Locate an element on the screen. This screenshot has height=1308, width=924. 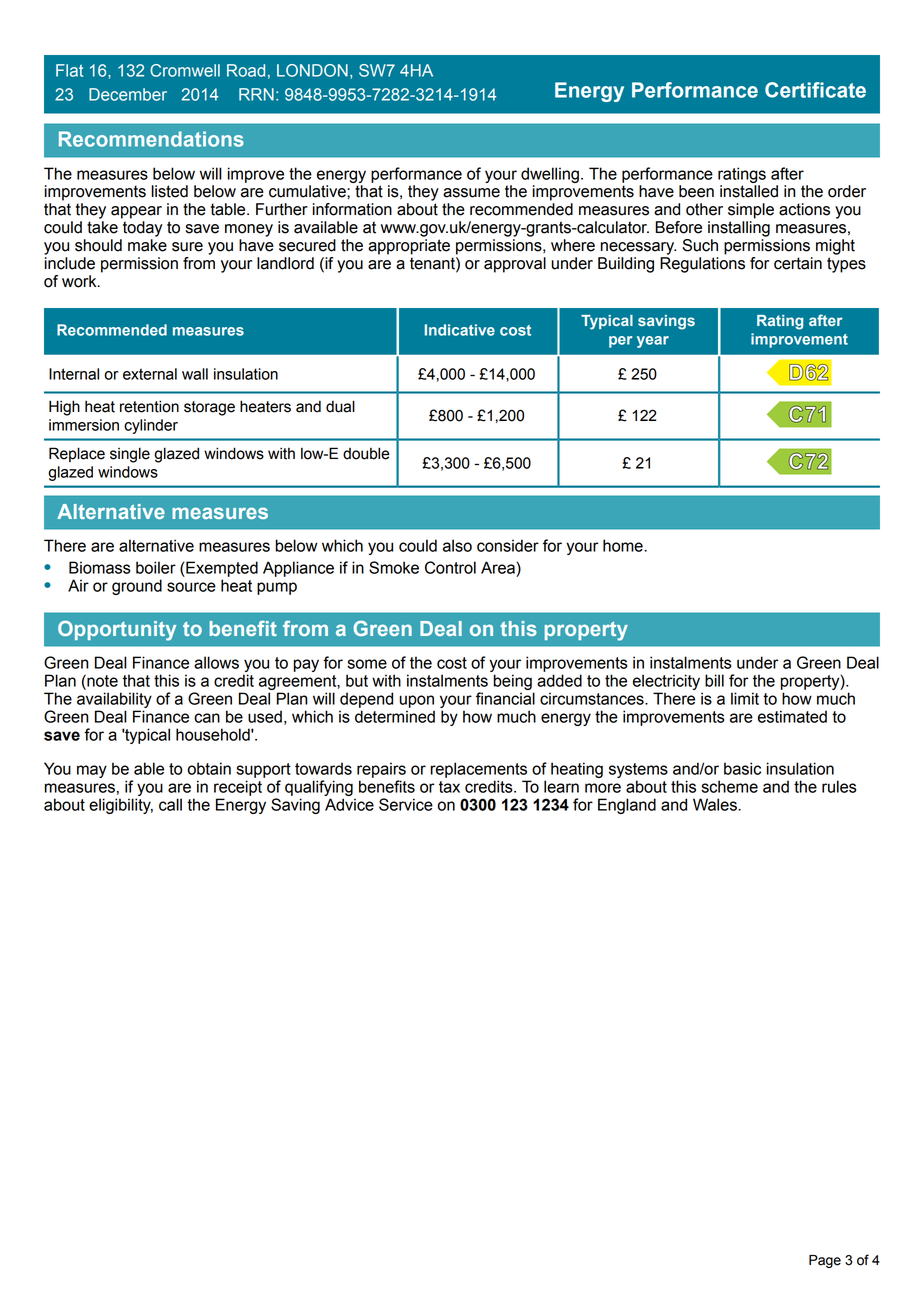
Wales is located at coordinates (716, 804).
